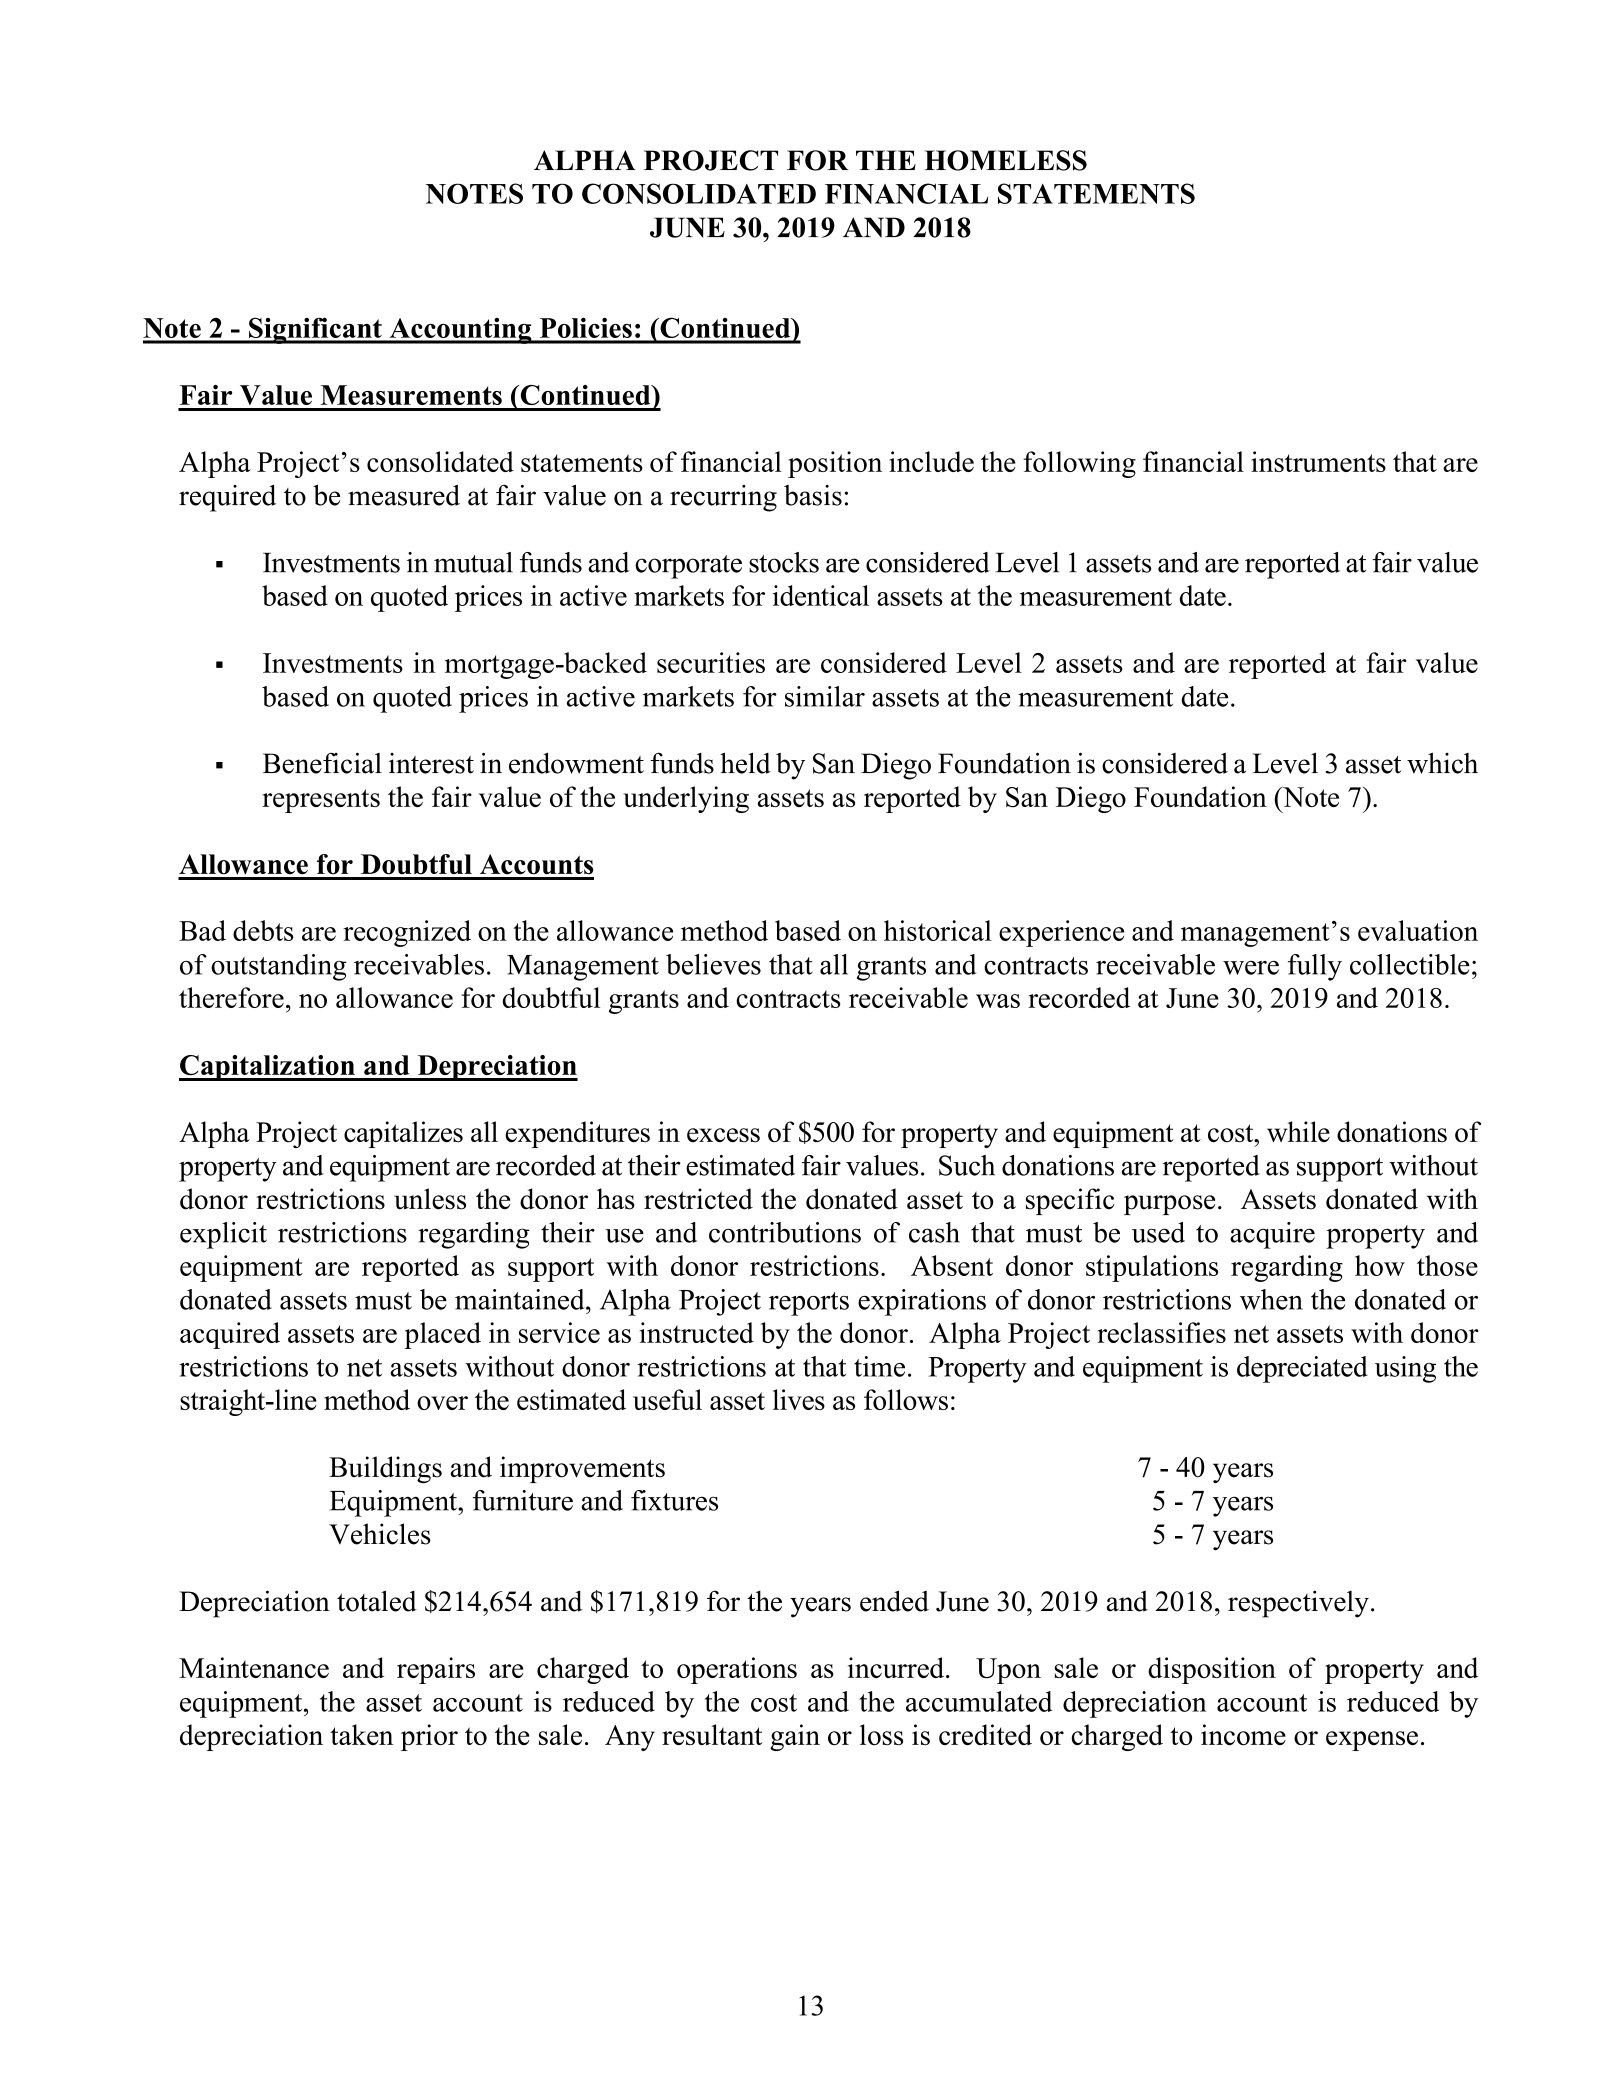 The image size is (1621, 2098). Describe the element at coordinates (1005, 160) in the screenshot. I see `HOMELESS` at that location.
